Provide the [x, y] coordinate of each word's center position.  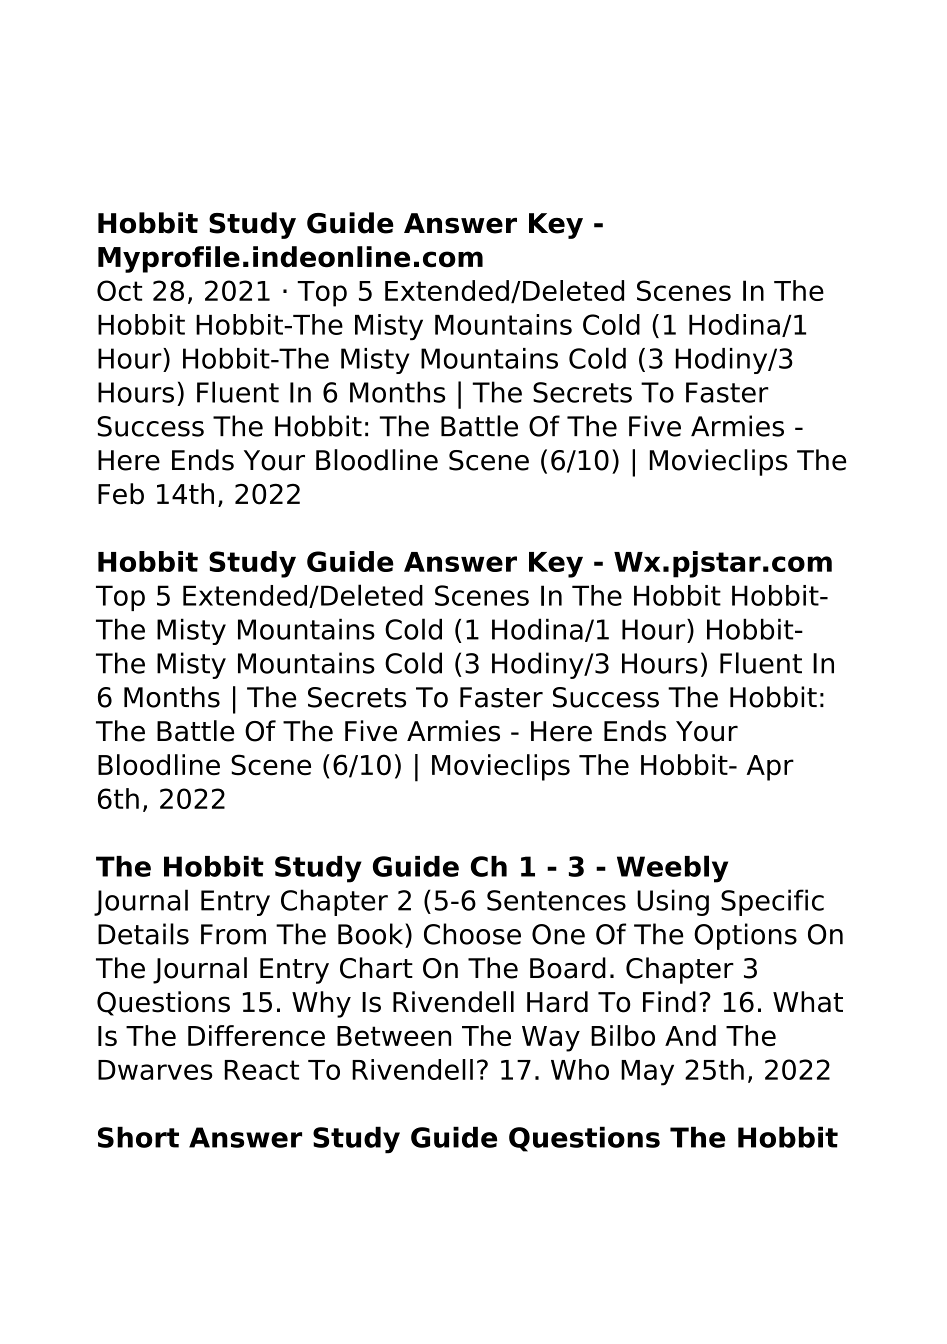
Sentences [556, 900]
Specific [772, 902]
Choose [472, 934]
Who [580, 1069]
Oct [119, 290]
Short [138, 1137]
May [647, 1073]
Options [745, 936]
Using [673, 902]
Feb [121, 494]
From [233, 934]
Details [143, 934]
